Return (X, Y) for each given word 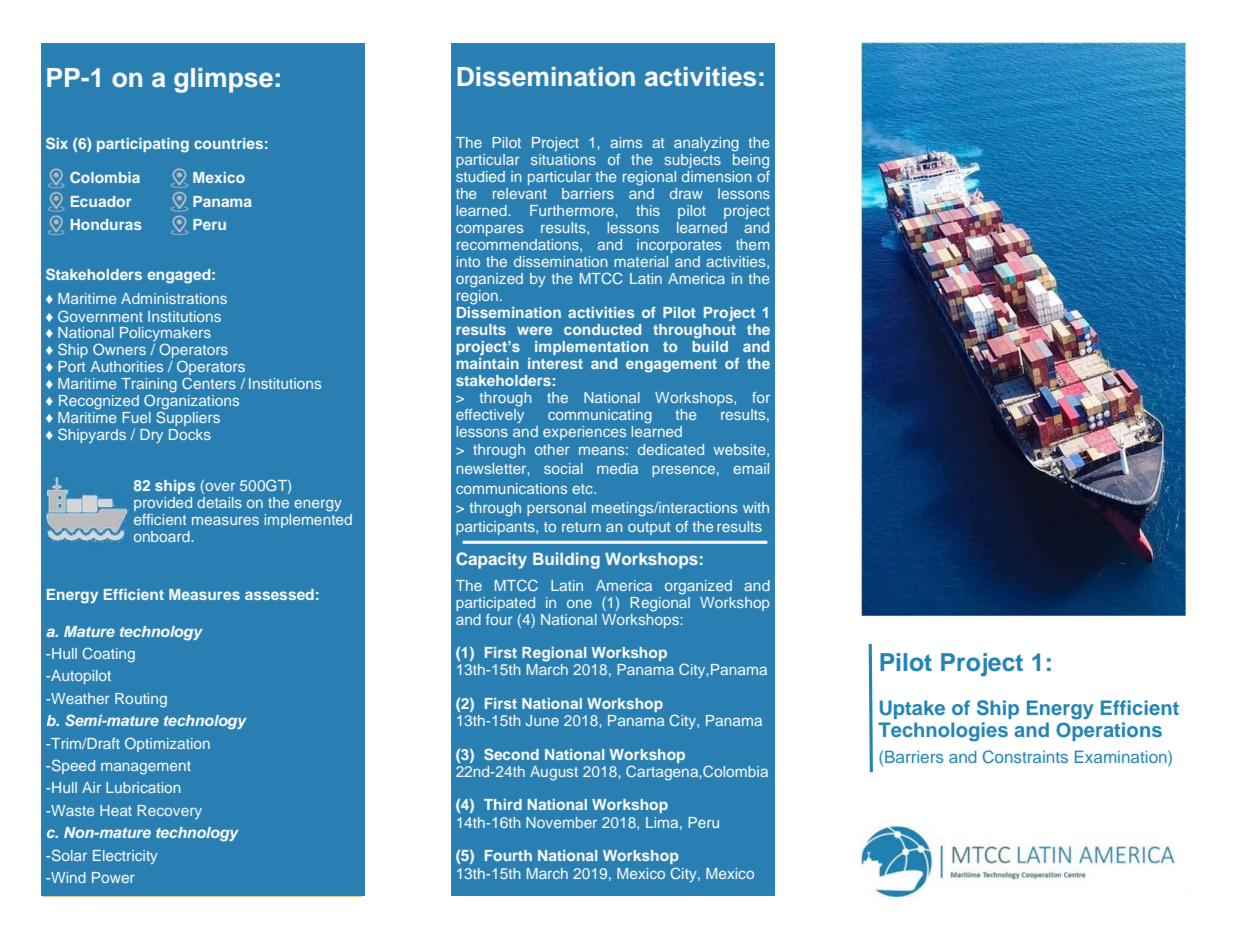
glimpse (223, 80)
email (751, 468)
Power (113, 877)
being (751, 160)
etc (583, 489)
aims (626, 142)
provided (163, 504)
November (561, 822)
